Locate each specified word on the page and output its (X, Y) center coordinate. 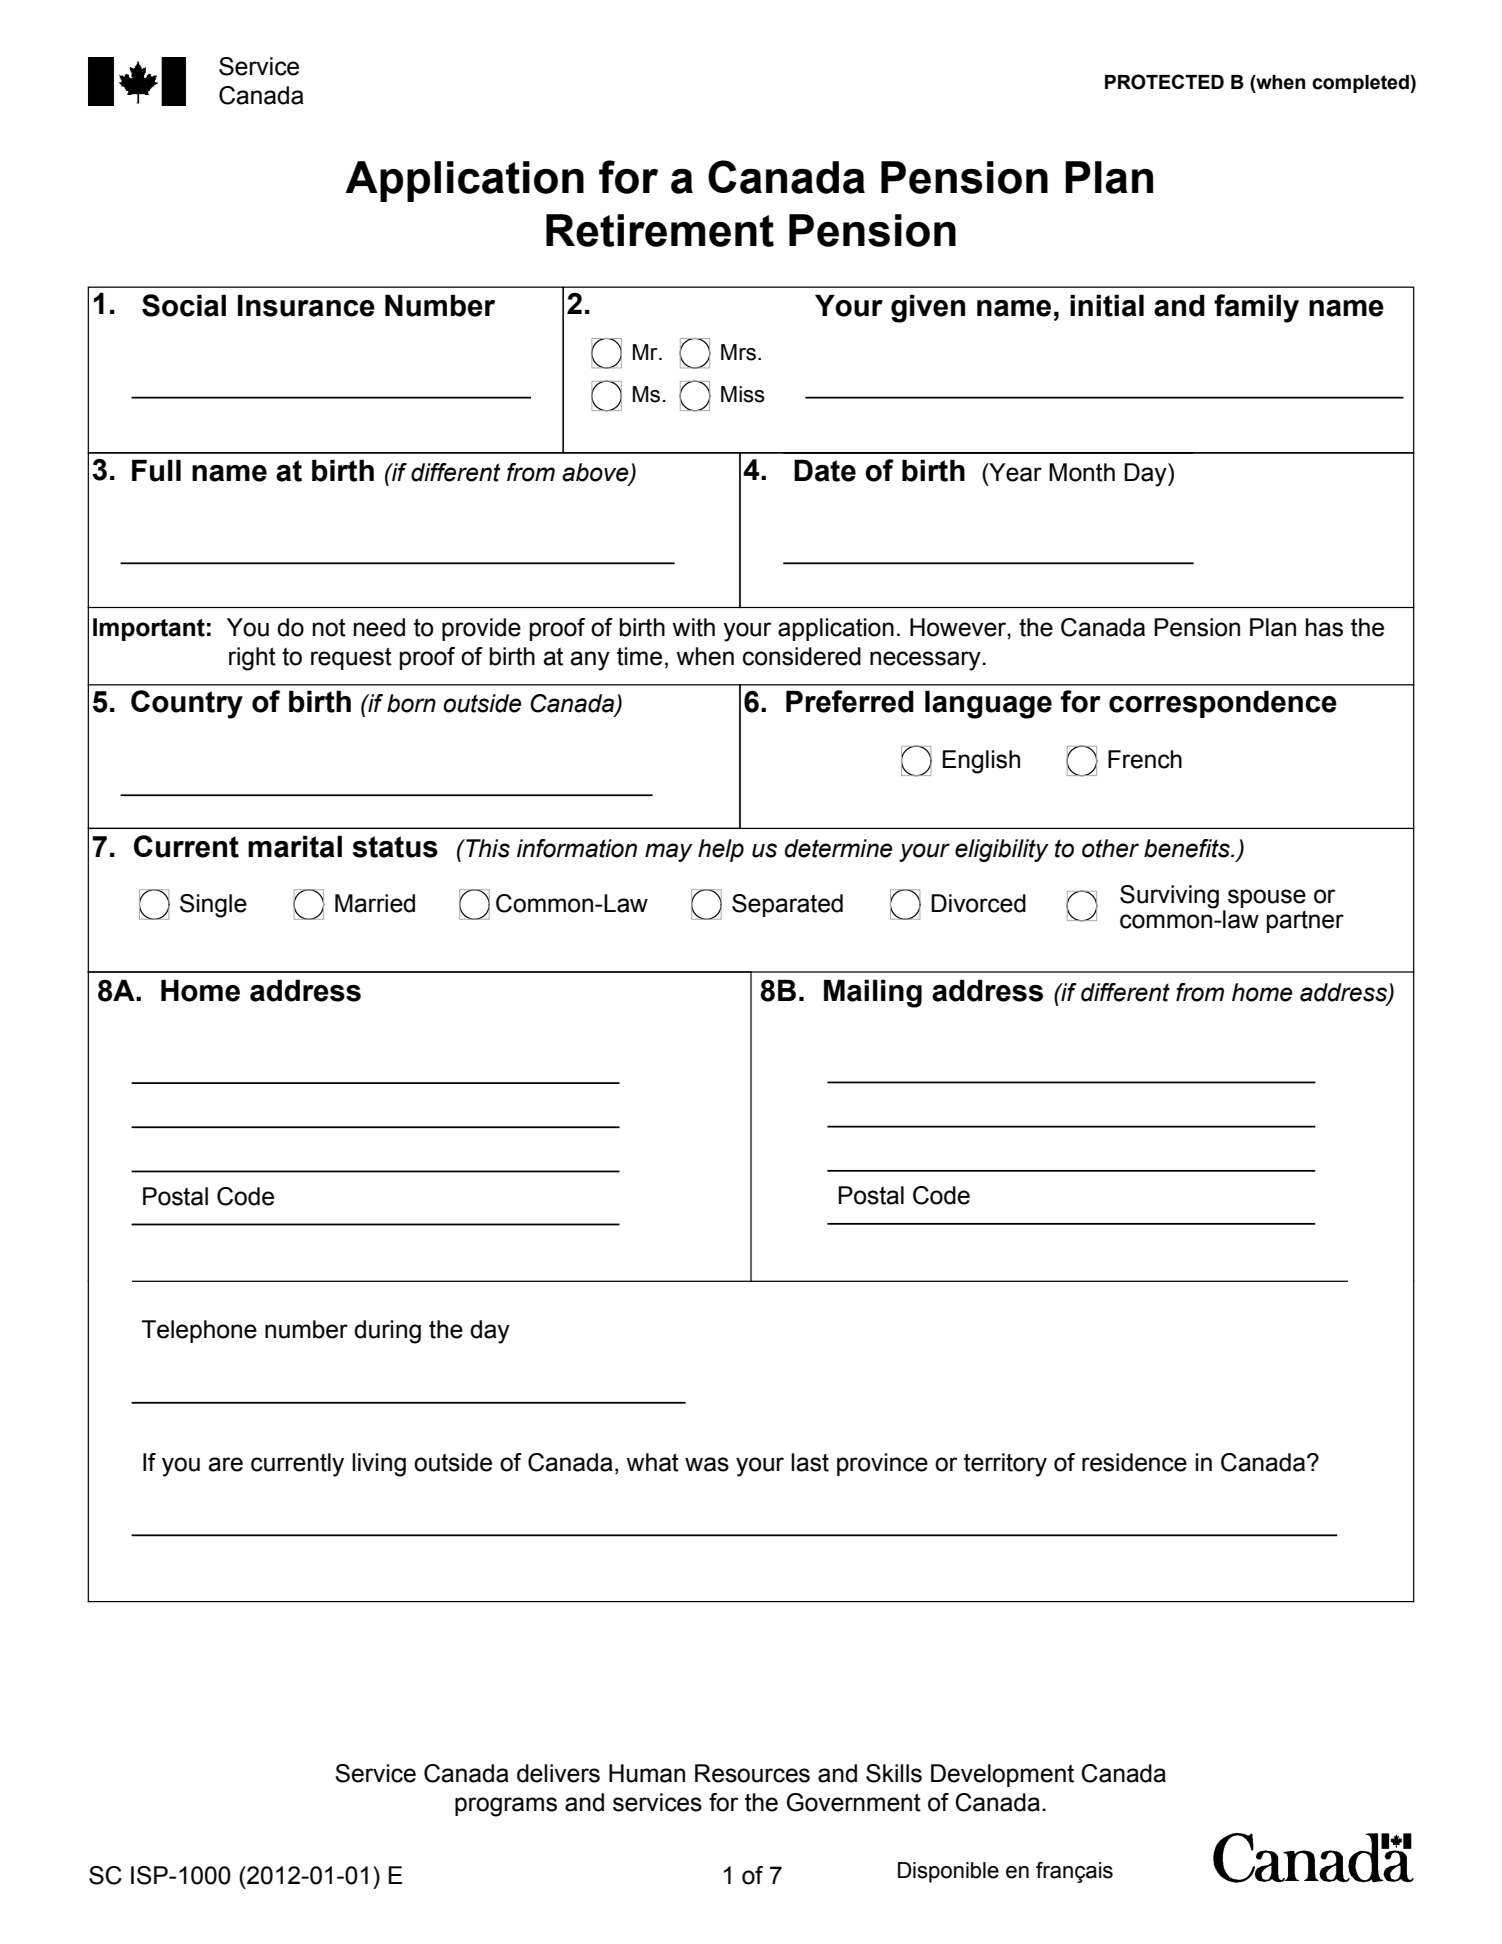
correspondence (1223, 704)
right (252, 659)
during (387, 1332)
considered (802, 656)
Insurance (306, 305)
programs (506, 1807)
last (810, 1462)
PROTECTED (1164, 82)
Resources (752, 1773)
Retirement (660, 230)
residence (1134, 1462)
